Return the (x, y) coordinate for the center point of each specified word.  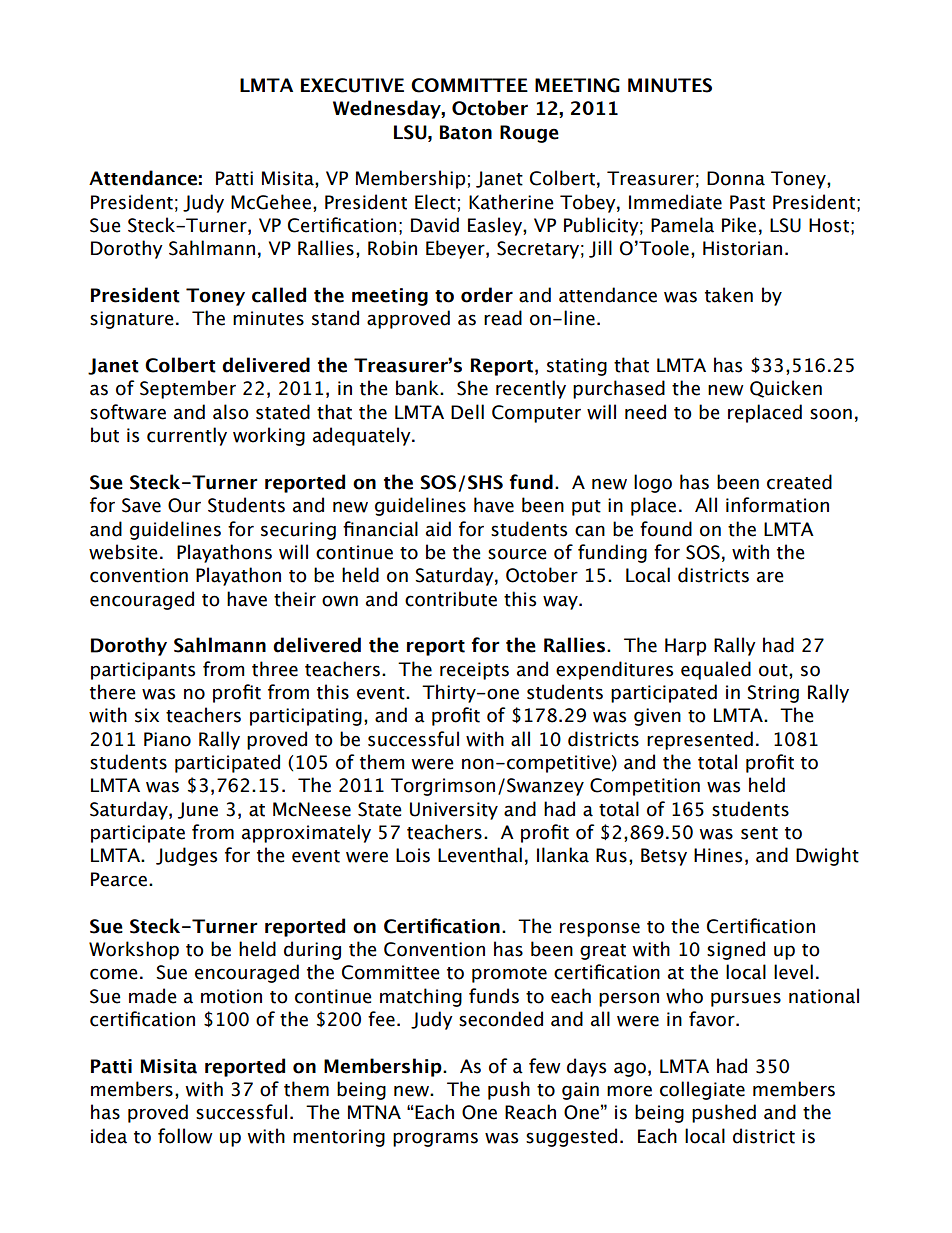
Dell (467, 412)
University (454, 811)
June (198, 810)
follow (185, 1136)
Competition (645, 787)
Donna (736, 178)
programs (435, 1139)
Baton (466, 132)
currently (187, 436)
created (799, 482)
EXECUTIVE (352, 85)
